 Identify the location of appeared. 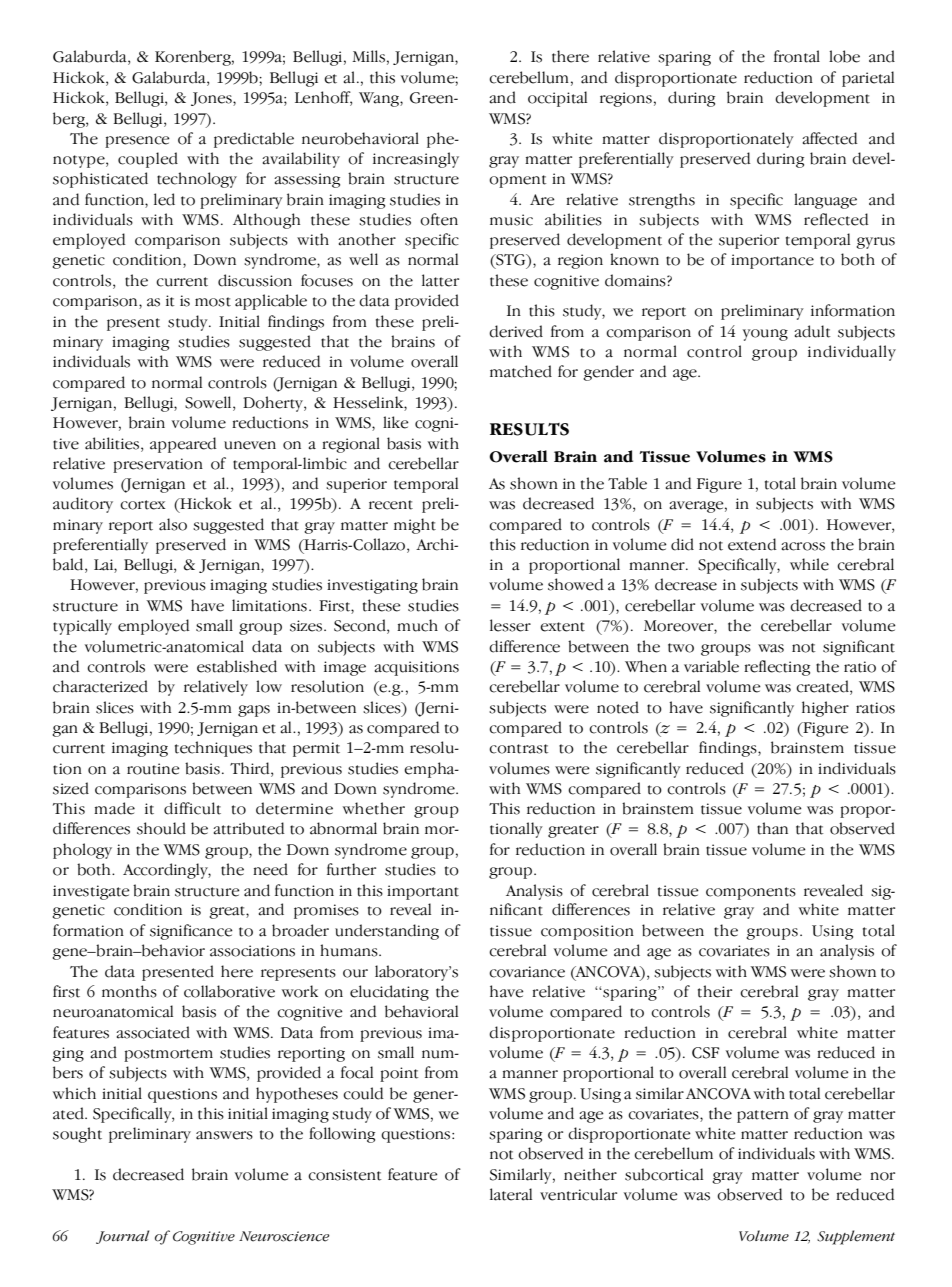
(183, 445).
